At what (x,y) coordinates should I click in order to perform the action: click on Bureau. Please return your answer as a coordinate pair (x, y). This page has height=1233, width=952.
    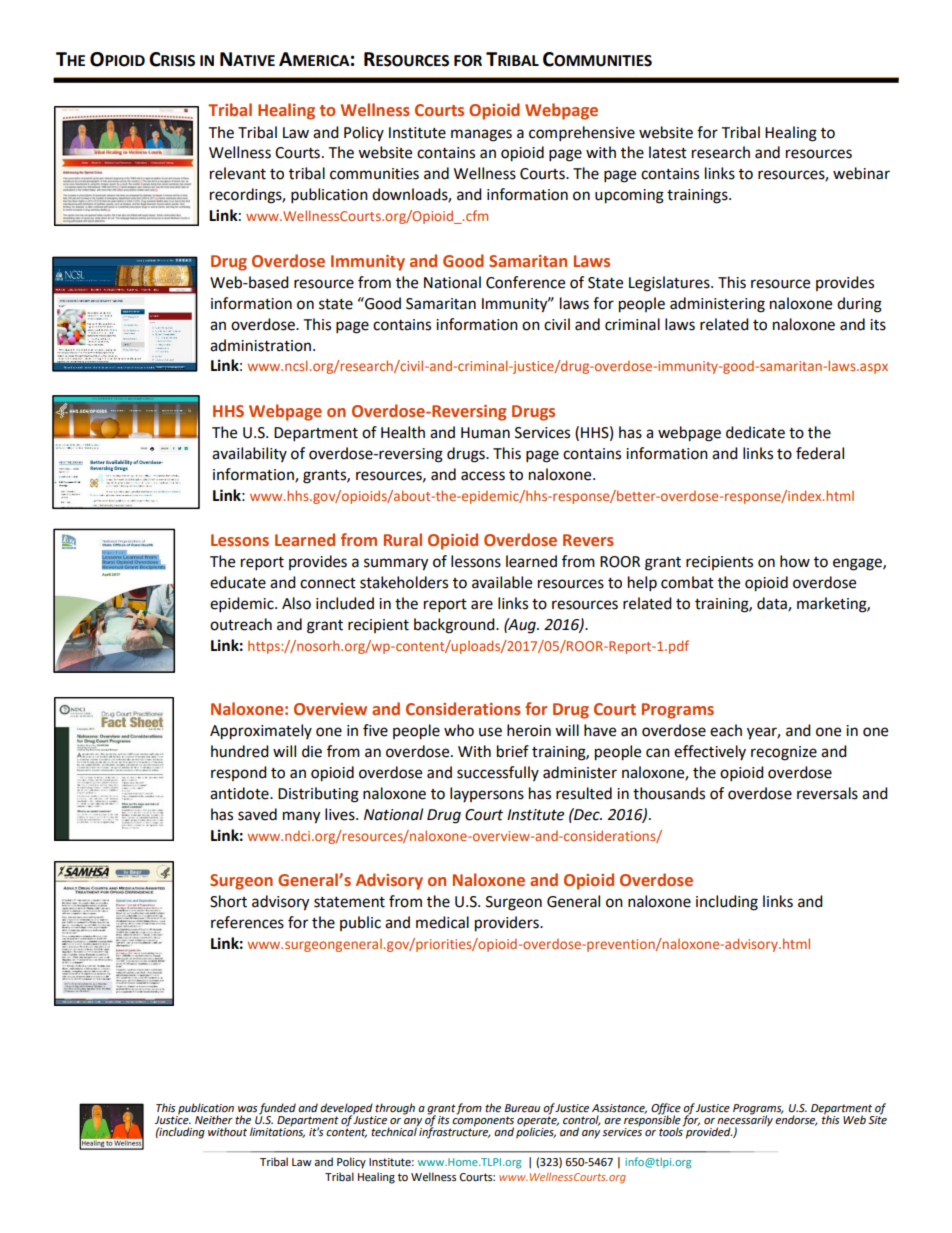
    Looking at the image, I should click on (522, 1108).
